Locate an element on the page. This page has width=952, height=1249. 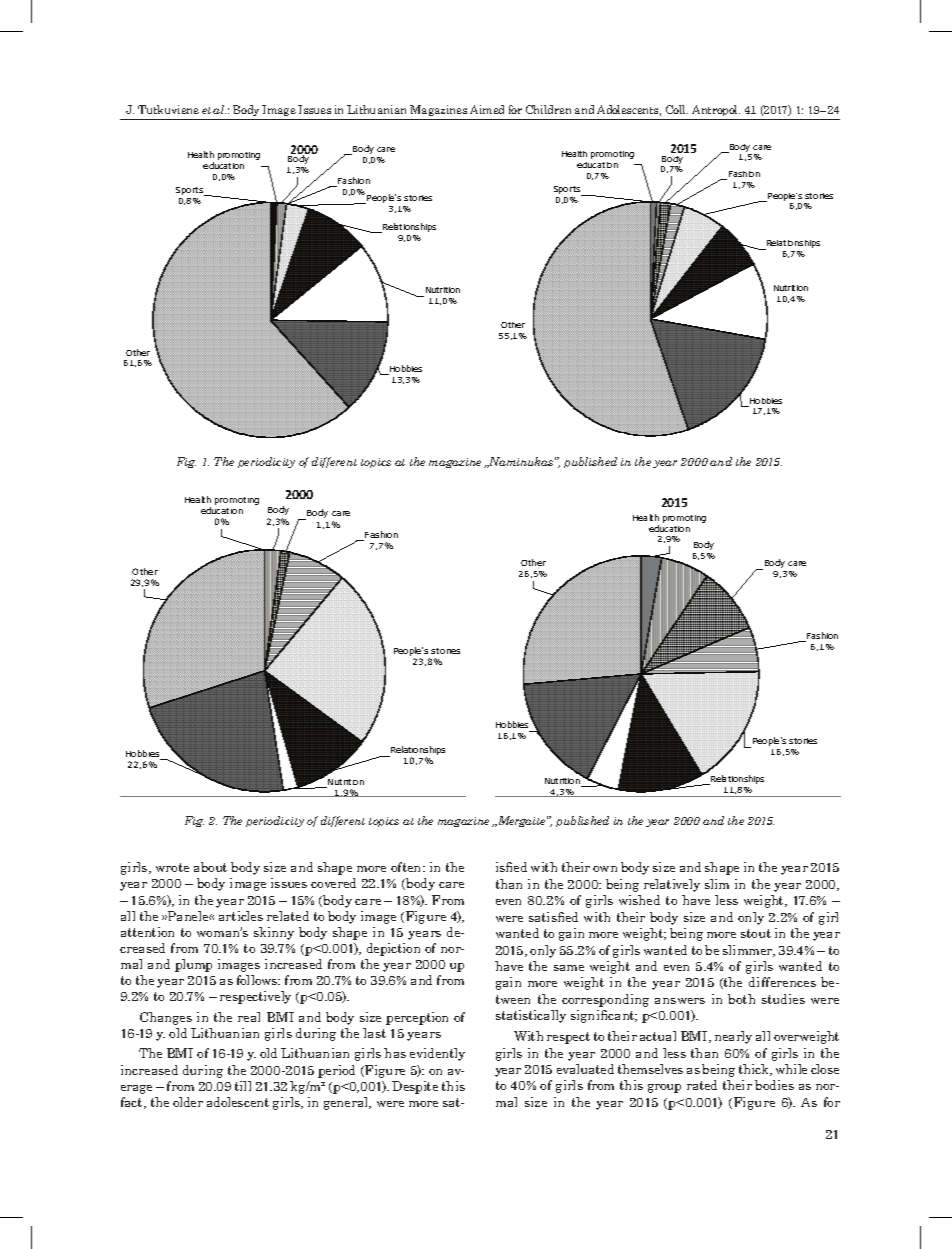
Children is located at coordinates (548, 109).
